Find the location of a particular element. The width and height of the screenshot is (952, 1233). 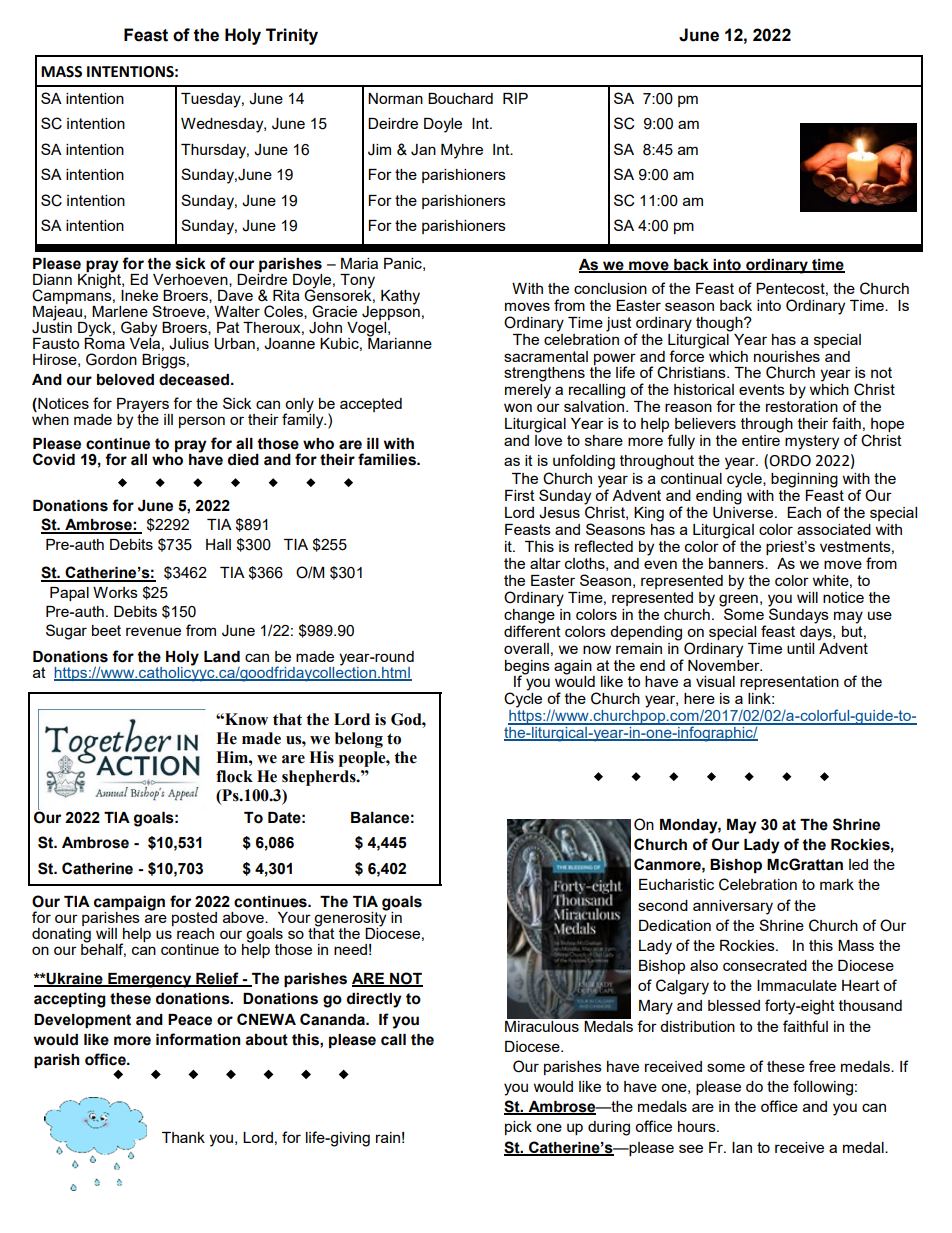

pick is located at coordinates (518, 1128).
